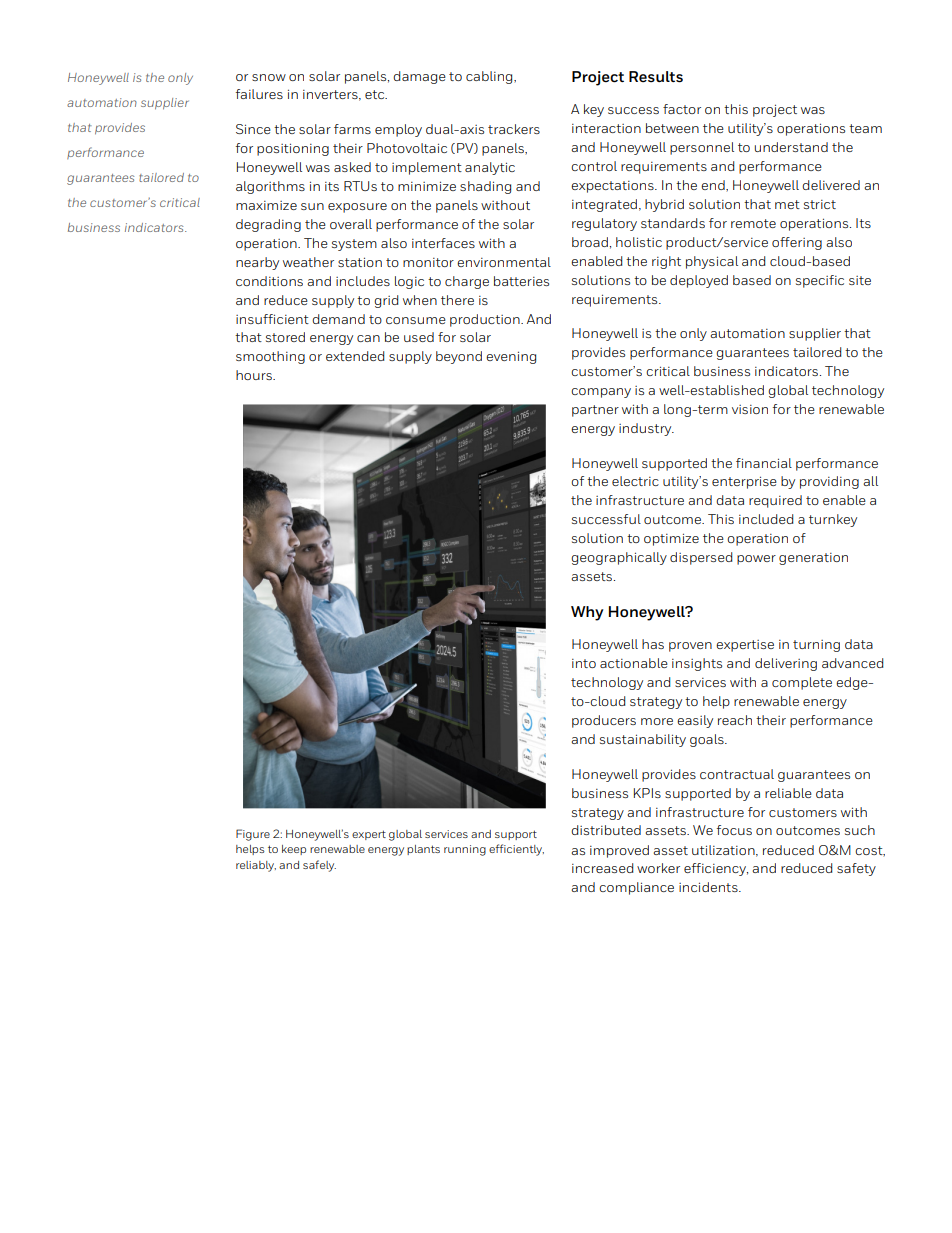 The image size is (952, 1233). I want to click on farms, so click(352, 129).
